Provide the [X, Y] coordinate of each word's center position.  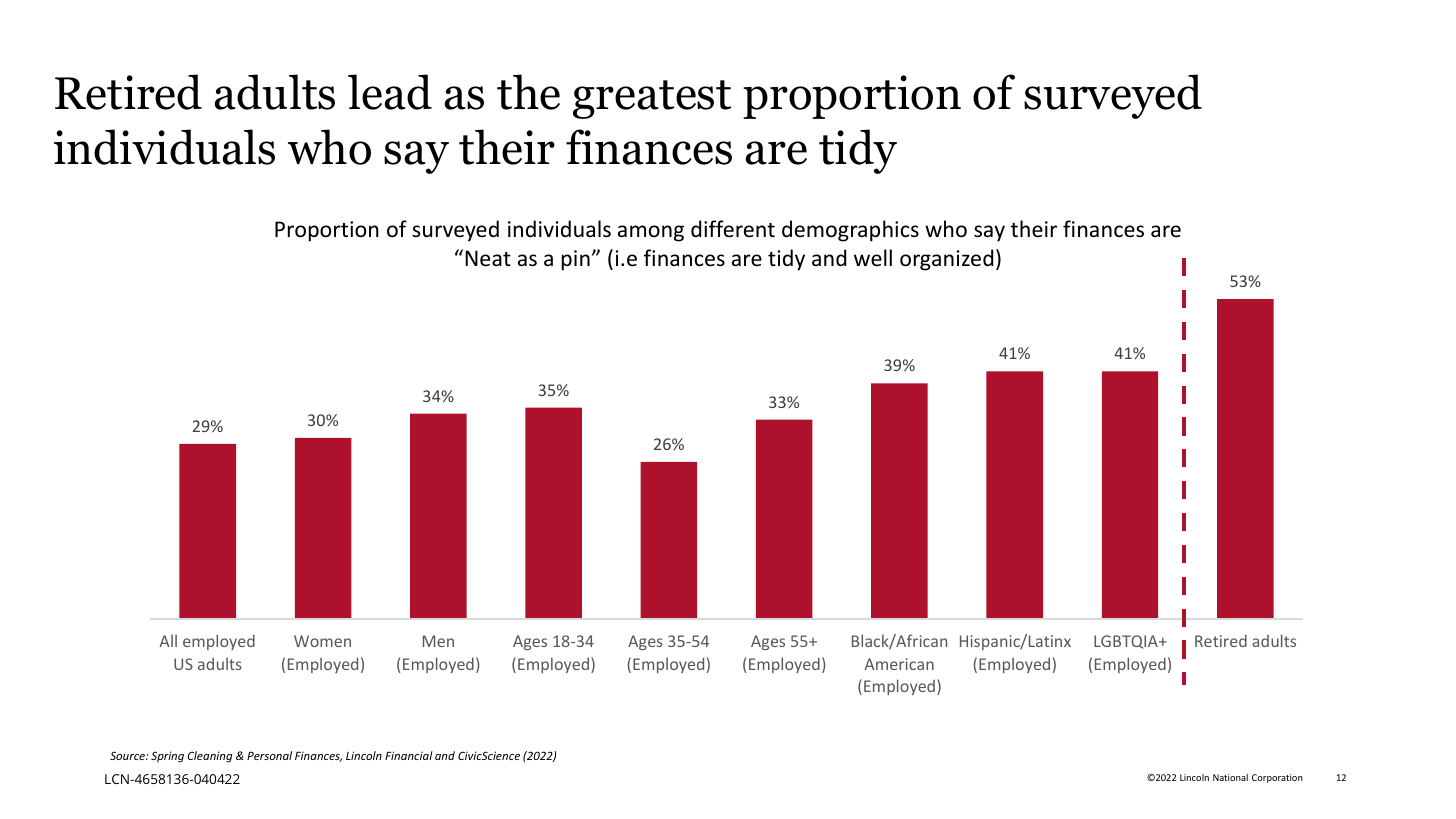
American [899, 664]
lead [390, 92]
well [873, 257]
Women [322, 641]
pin [576, 260]
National [1230, 777]
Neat [488, 258]
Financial [409, 755]
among [651, 233]
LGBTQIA [1127, 642]
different [733, 229]
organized [946, 260]
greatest [652, 99]
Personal [269, 755]
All [168, 641]
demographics [850, 231]
